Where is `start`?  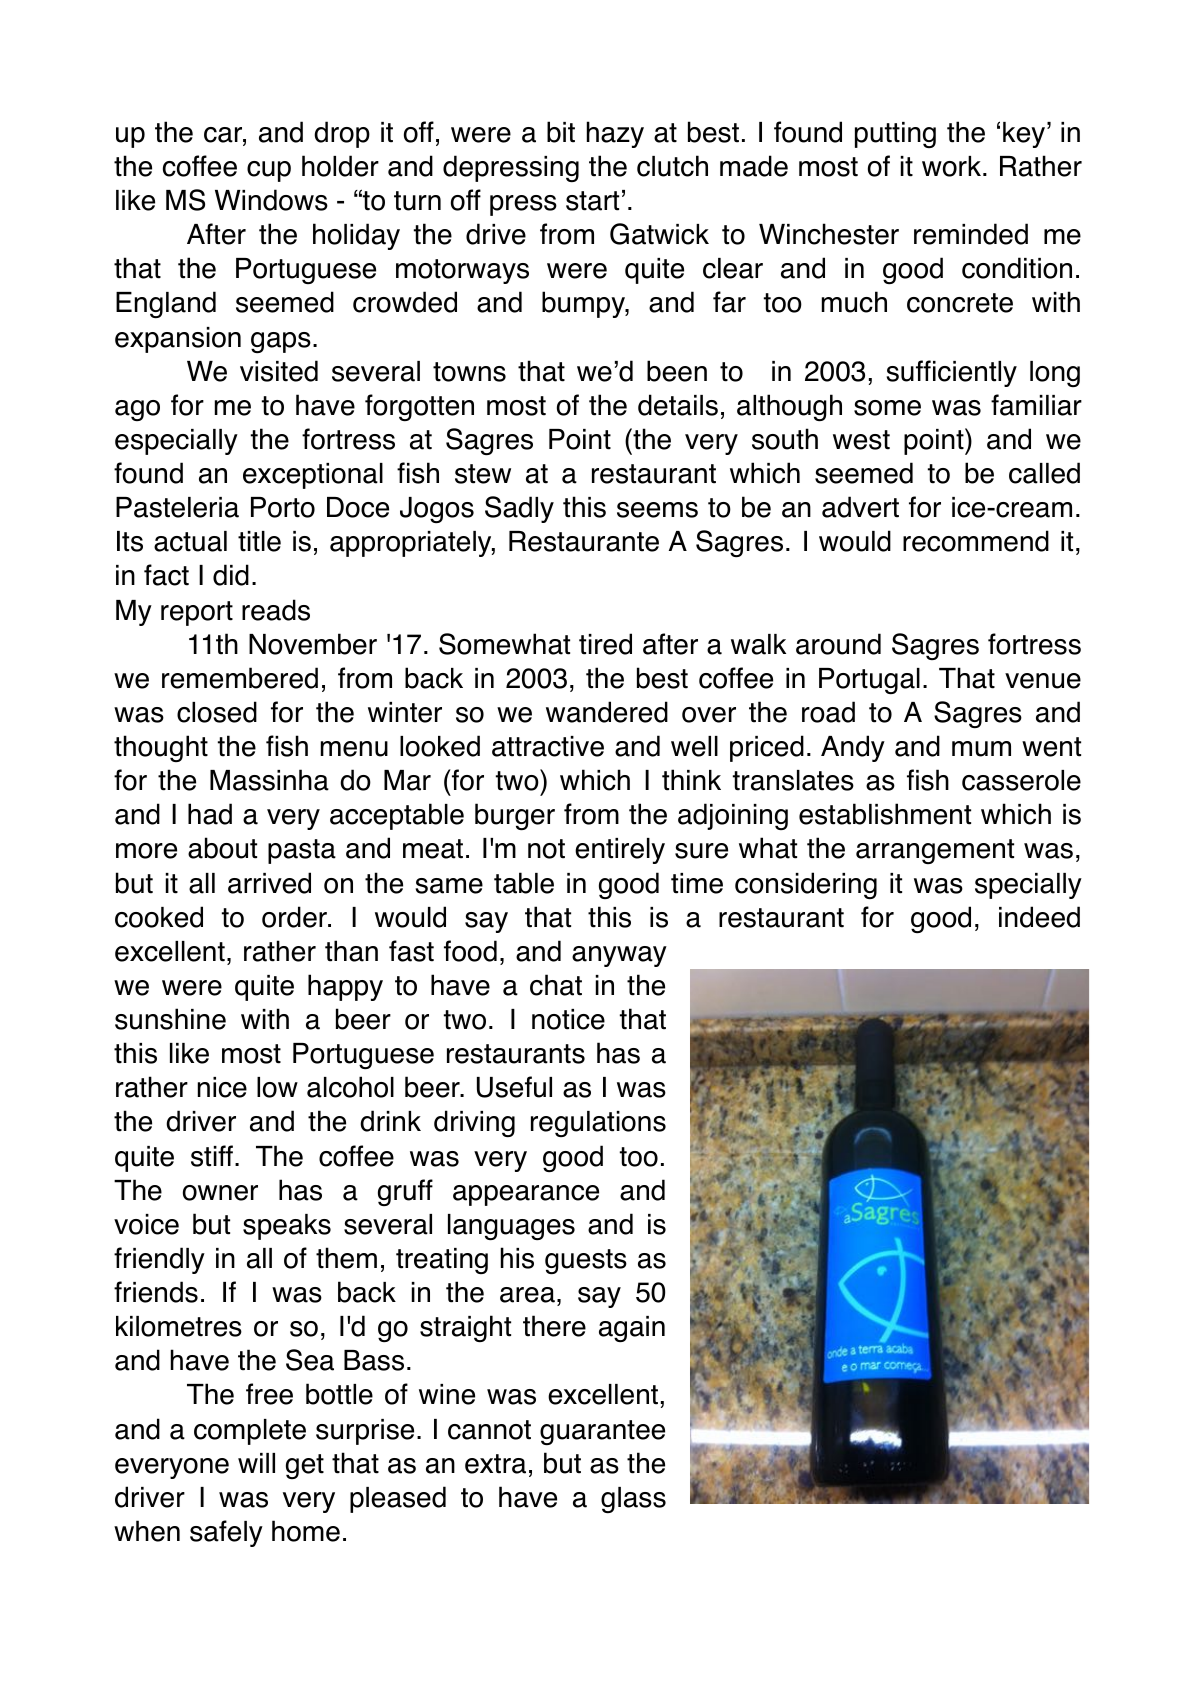
start is located at coordinates (592, 201).
